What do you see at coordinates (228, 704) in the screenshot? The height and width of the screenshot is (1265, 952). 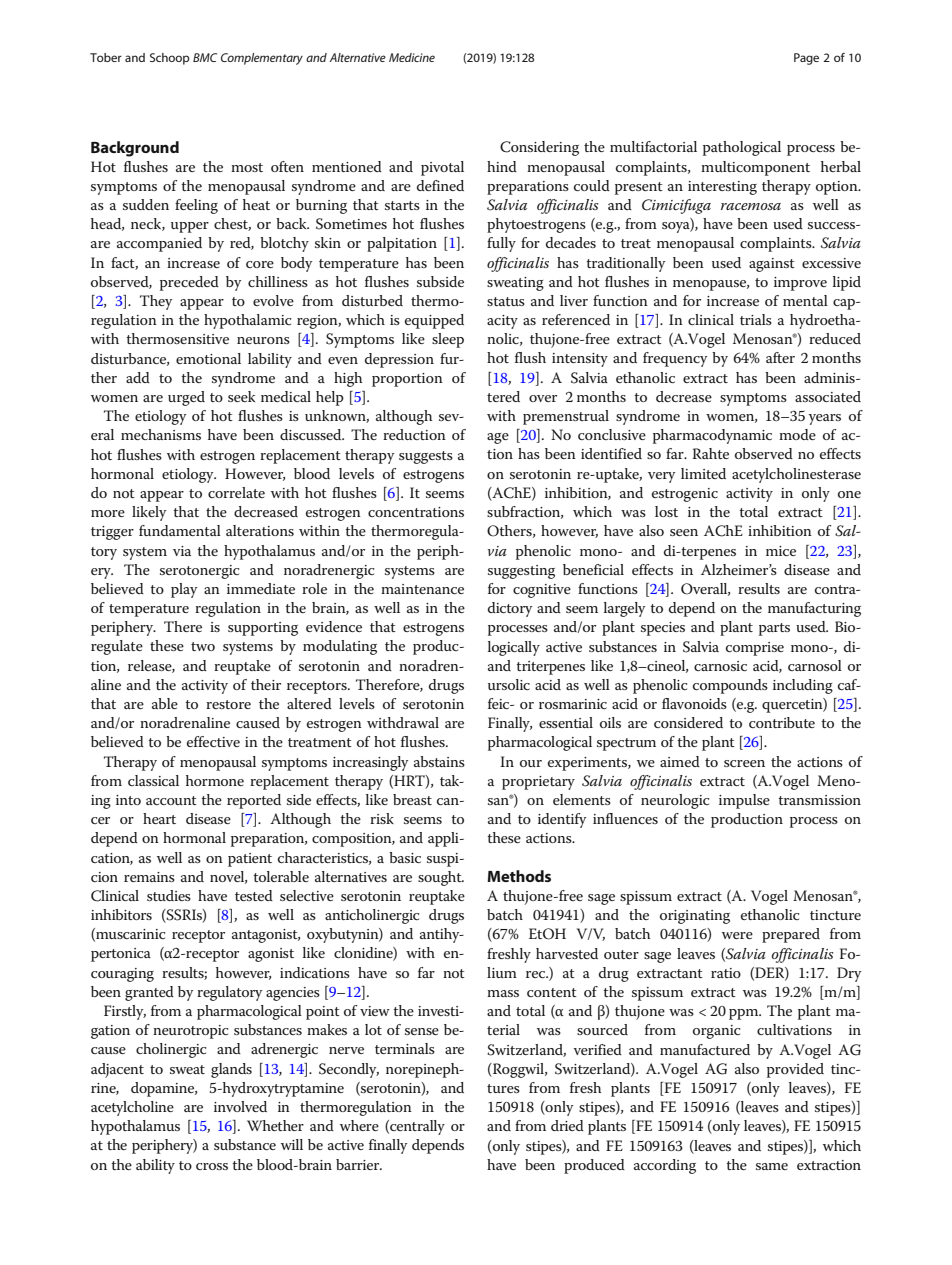 I see `restore` at bounding box center [228, 704].
